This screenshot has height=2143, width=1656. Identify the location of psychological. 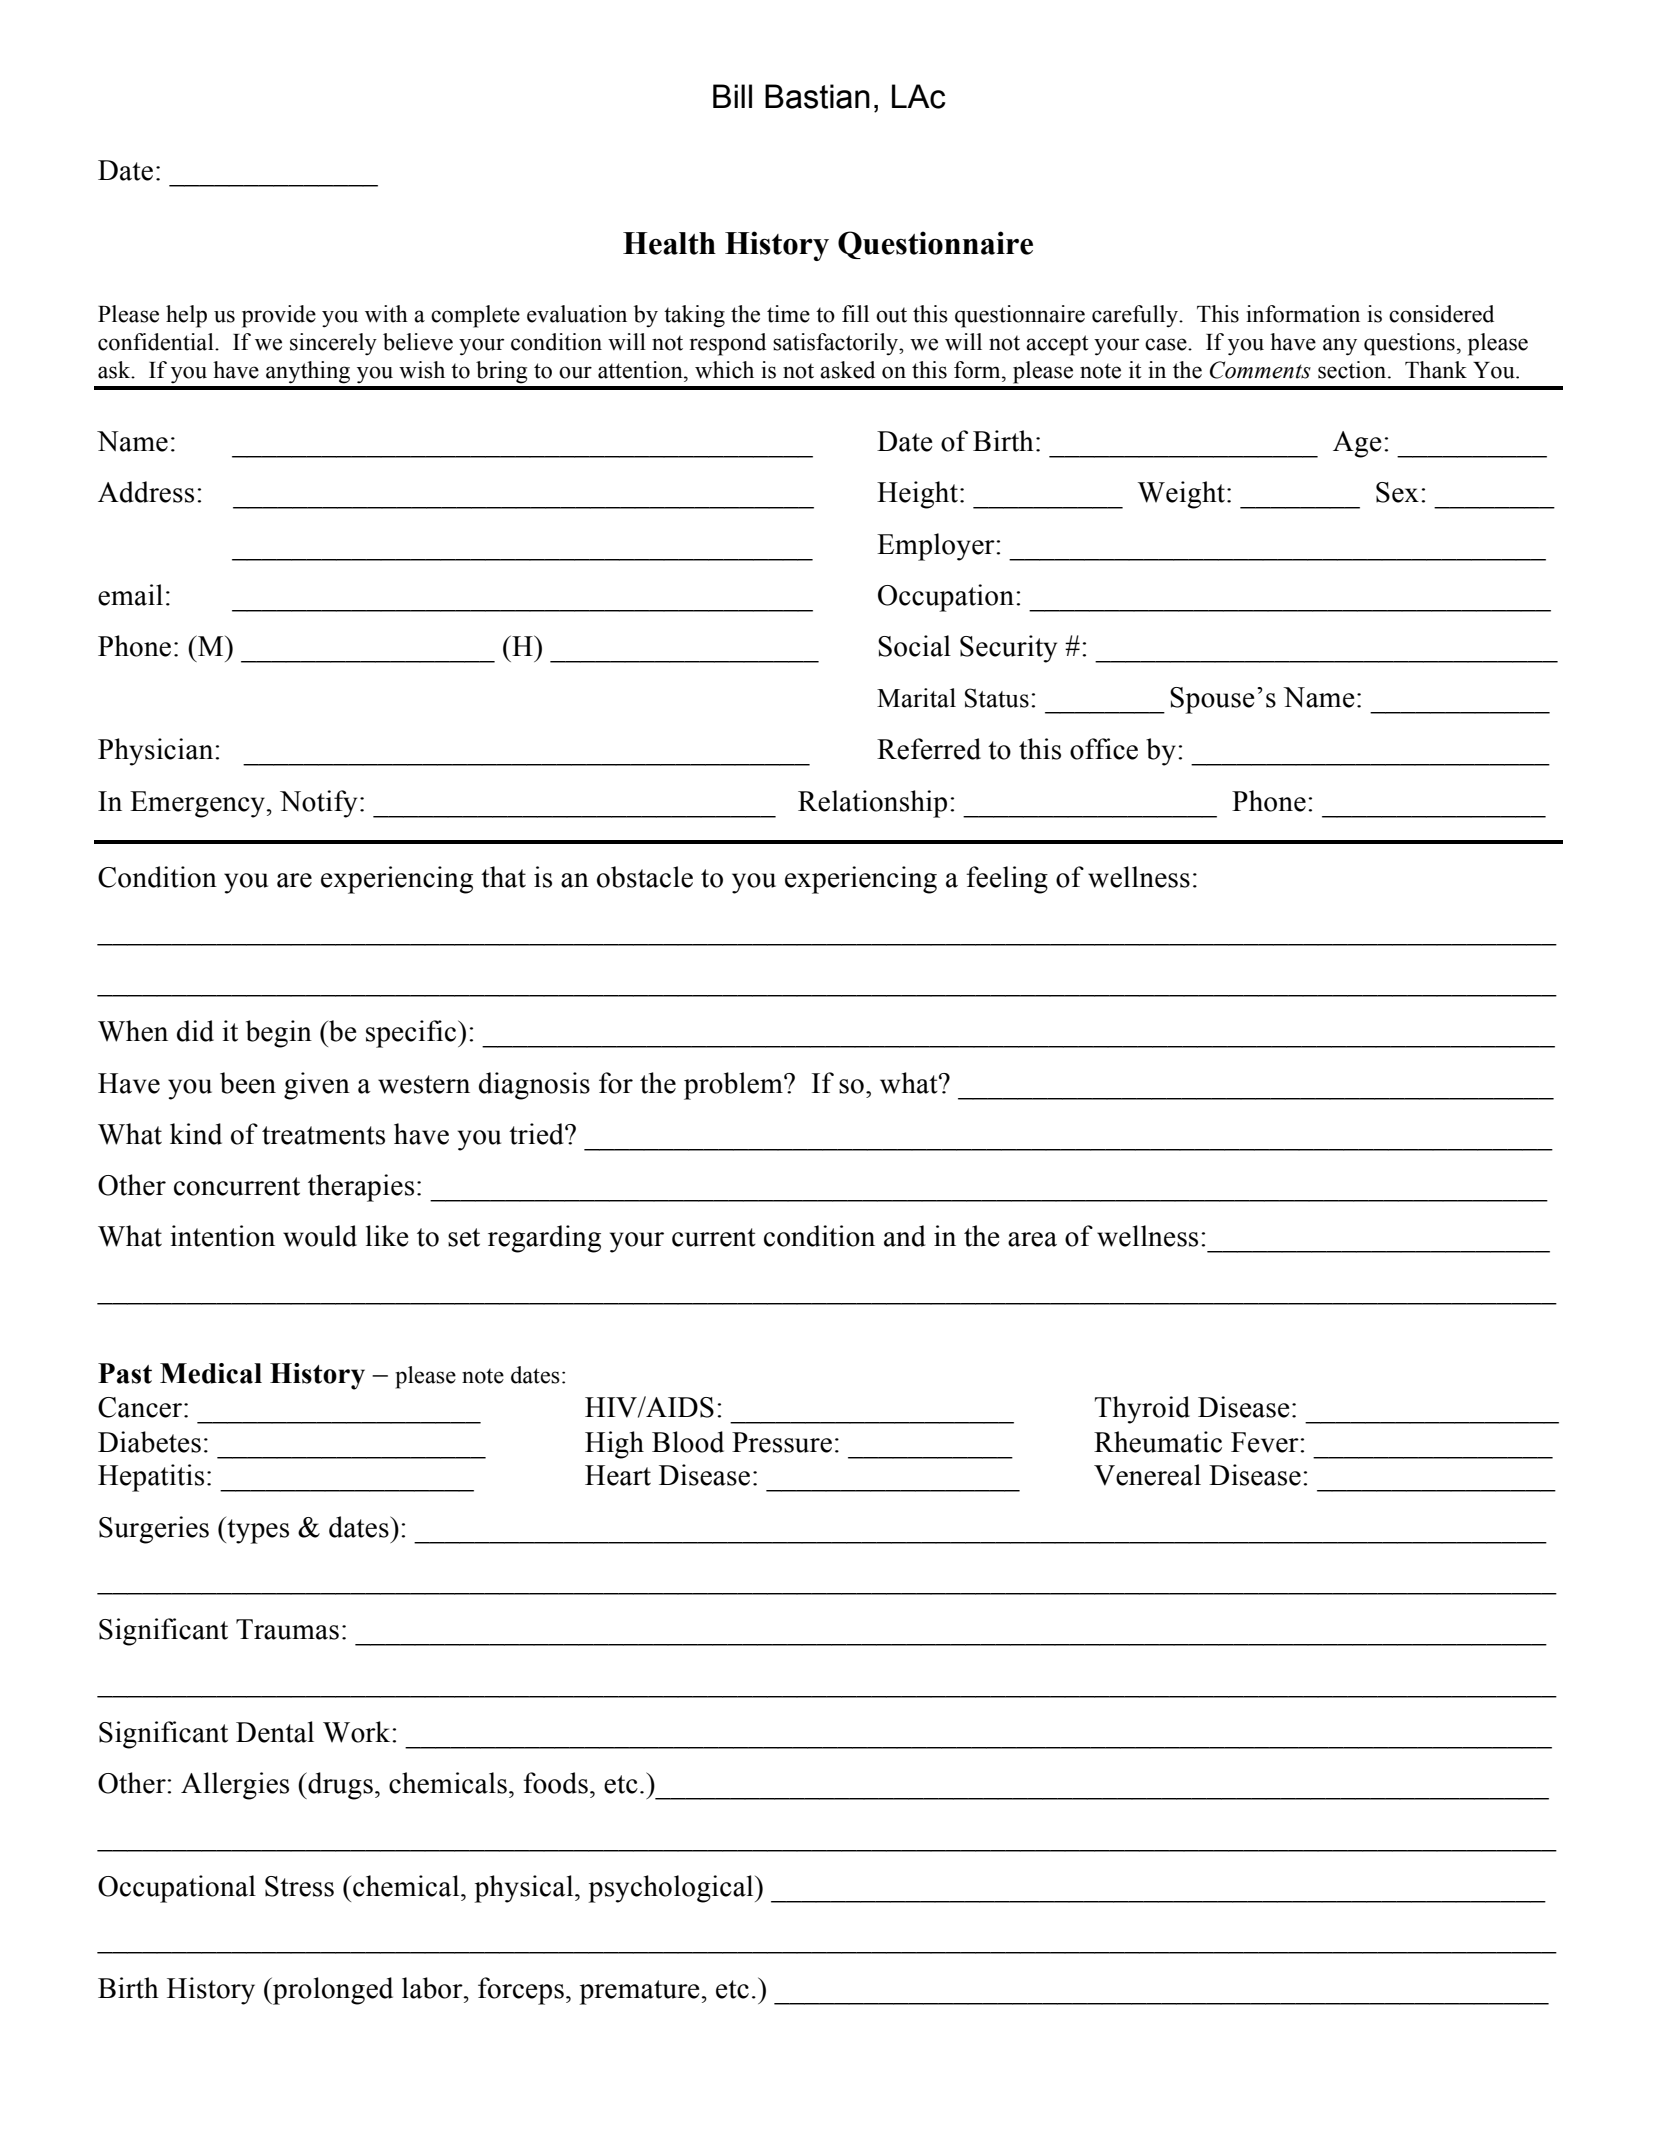
(672, 1889).
